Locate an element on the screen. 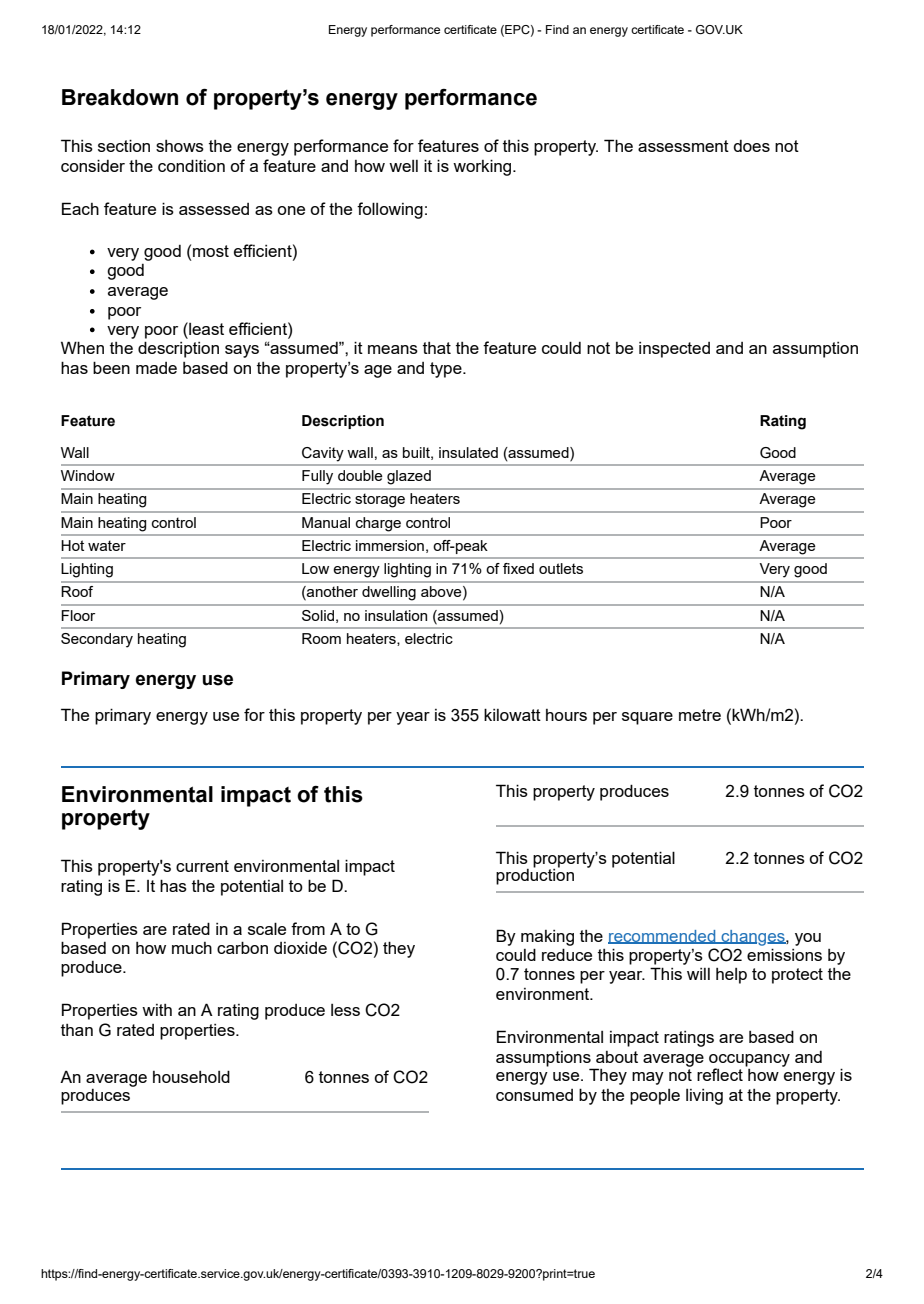  does is located at coordinates (751, 146).
